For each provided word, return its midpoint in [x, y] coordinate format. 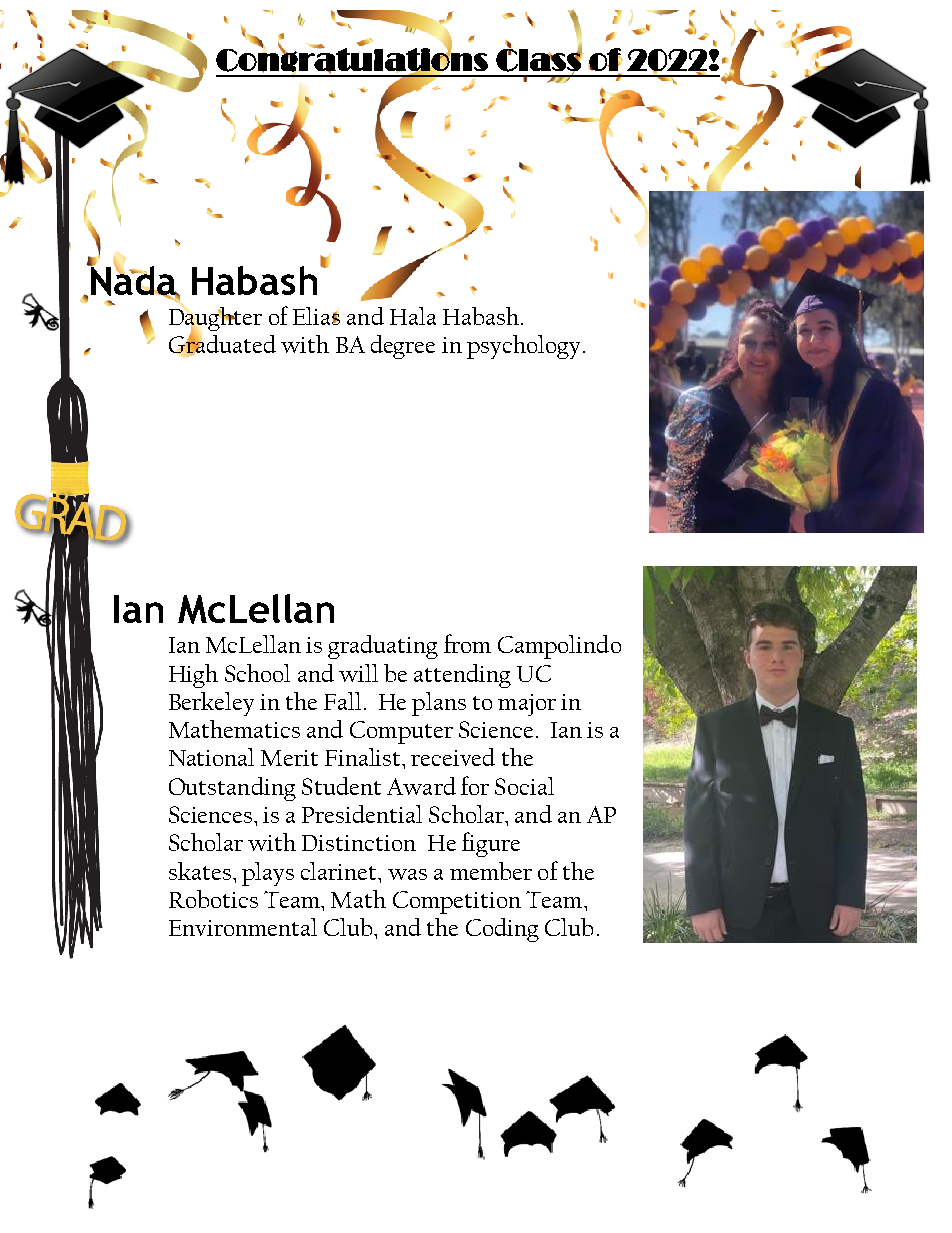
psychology [523, 347]
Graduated [222, 344]
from [467, 643]
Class [539, 60]
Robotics [213, 899]
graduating [383, 647]
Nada [133, 280]
